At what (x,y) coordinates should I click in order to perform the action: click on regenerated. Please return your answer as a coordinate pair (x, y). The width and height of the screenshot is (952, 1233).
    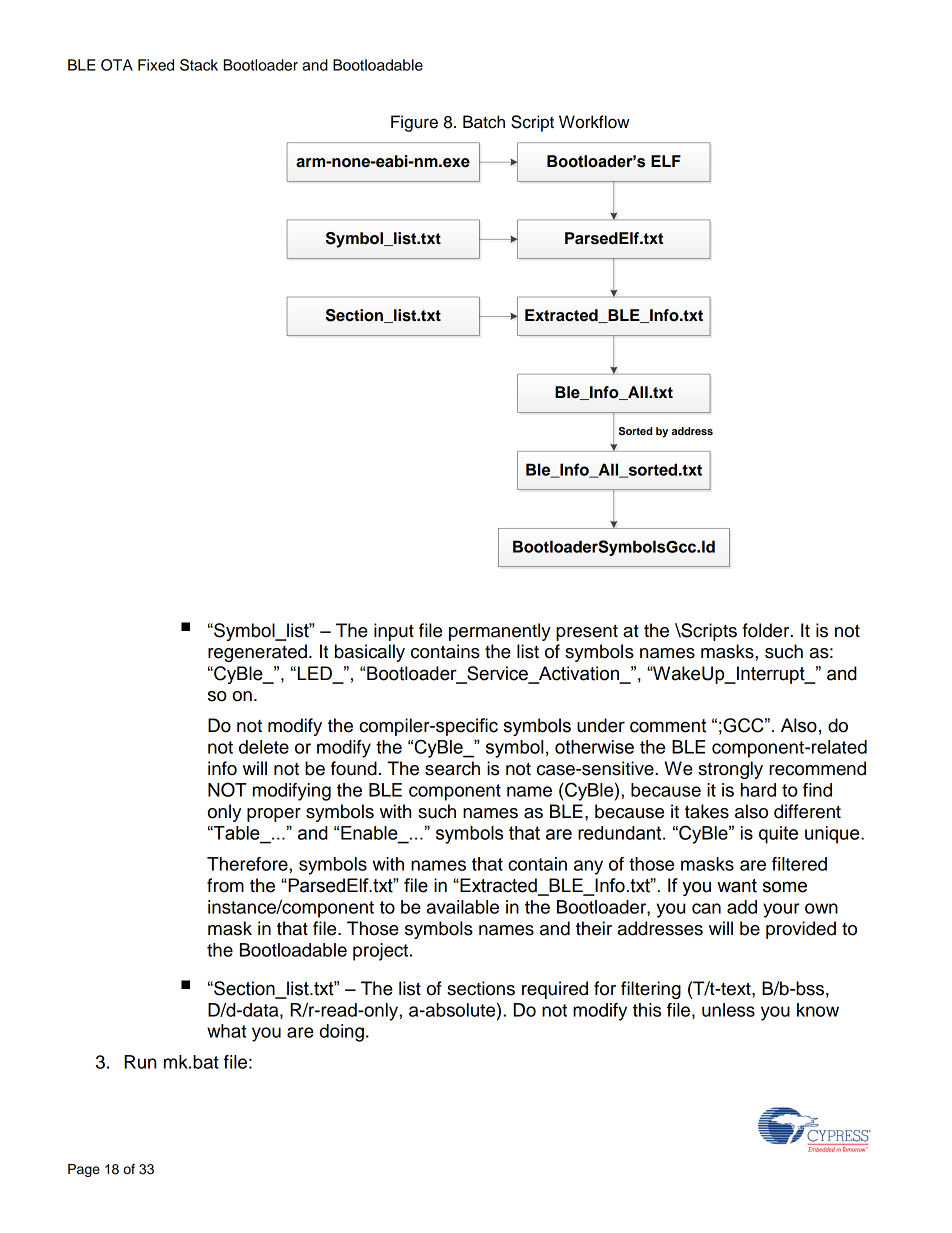
    Looking at the image, I should click on (257, 653).
